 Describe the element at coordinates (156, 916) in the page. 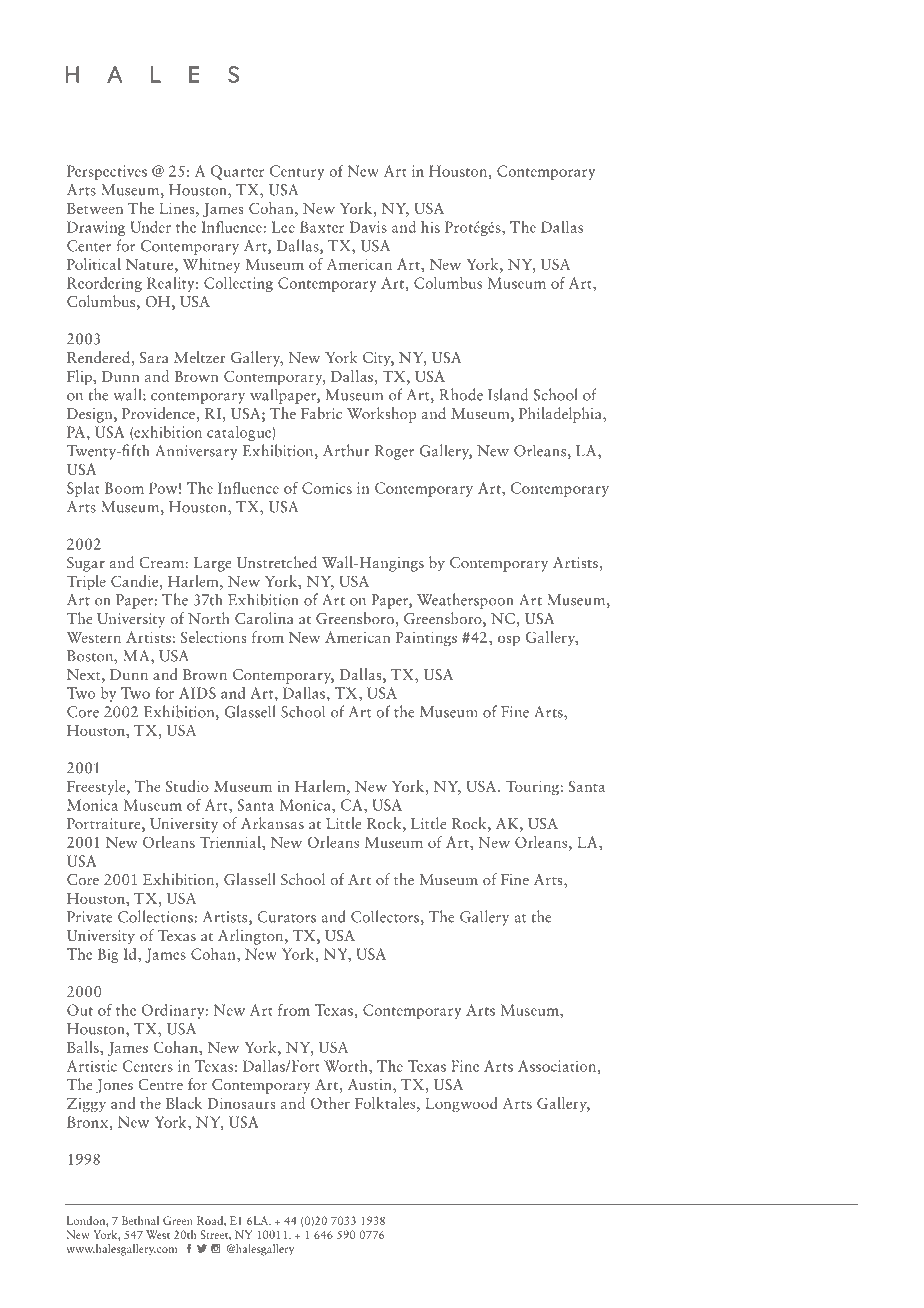

I see `Collections` at that location.
